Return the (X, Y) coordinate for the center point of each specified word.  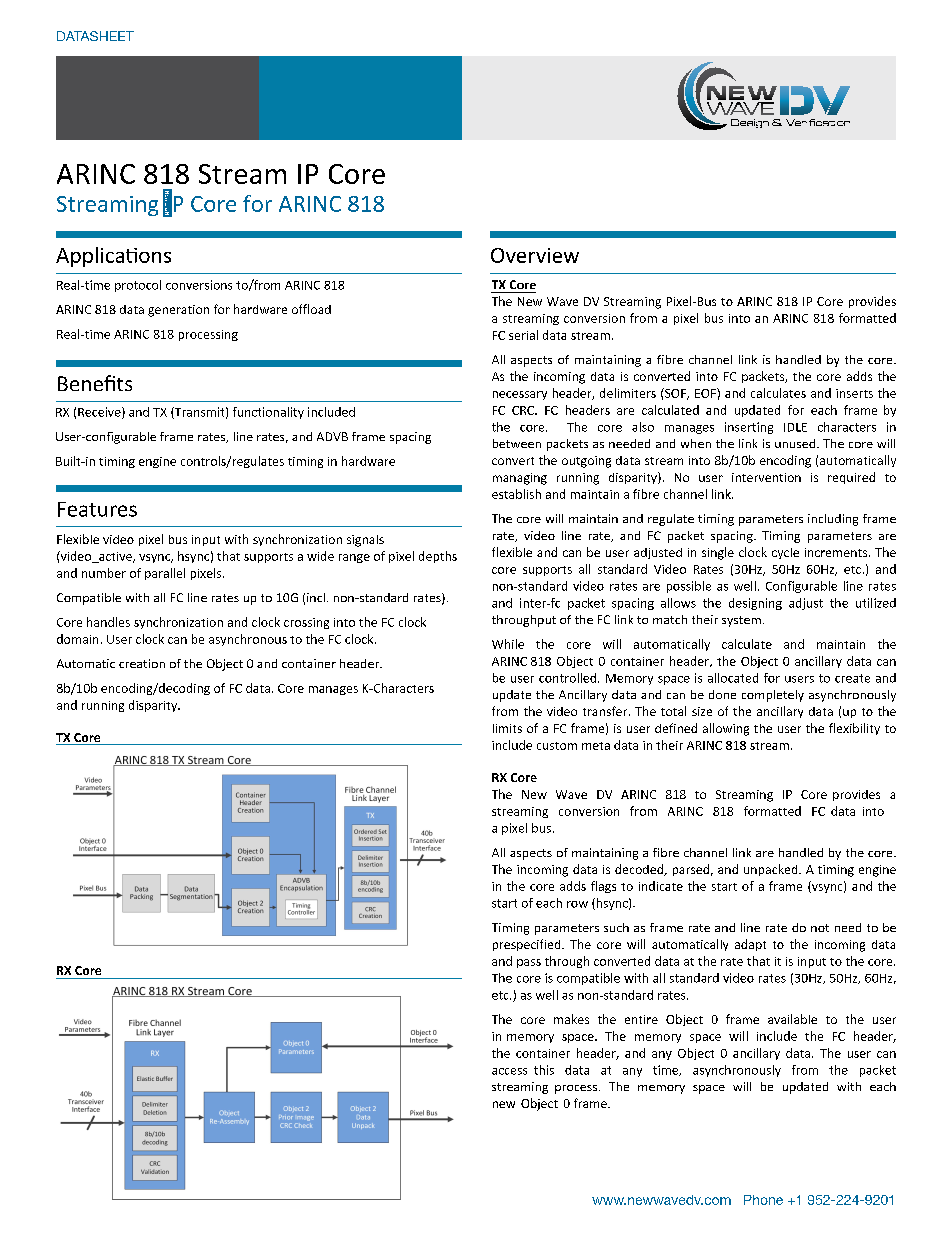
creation (142, 663)
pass (529, 963)
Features (97, 509)
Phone (763, 1200)
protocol (138, 286)
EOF (706, 393)
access (509, 1071)
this (544, 1070)
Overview (535, 255)
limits (507, 728)
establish (516, 494)
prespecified (528, 945)
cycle (785, 553)
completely (773, 696)
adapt (750, 945)
